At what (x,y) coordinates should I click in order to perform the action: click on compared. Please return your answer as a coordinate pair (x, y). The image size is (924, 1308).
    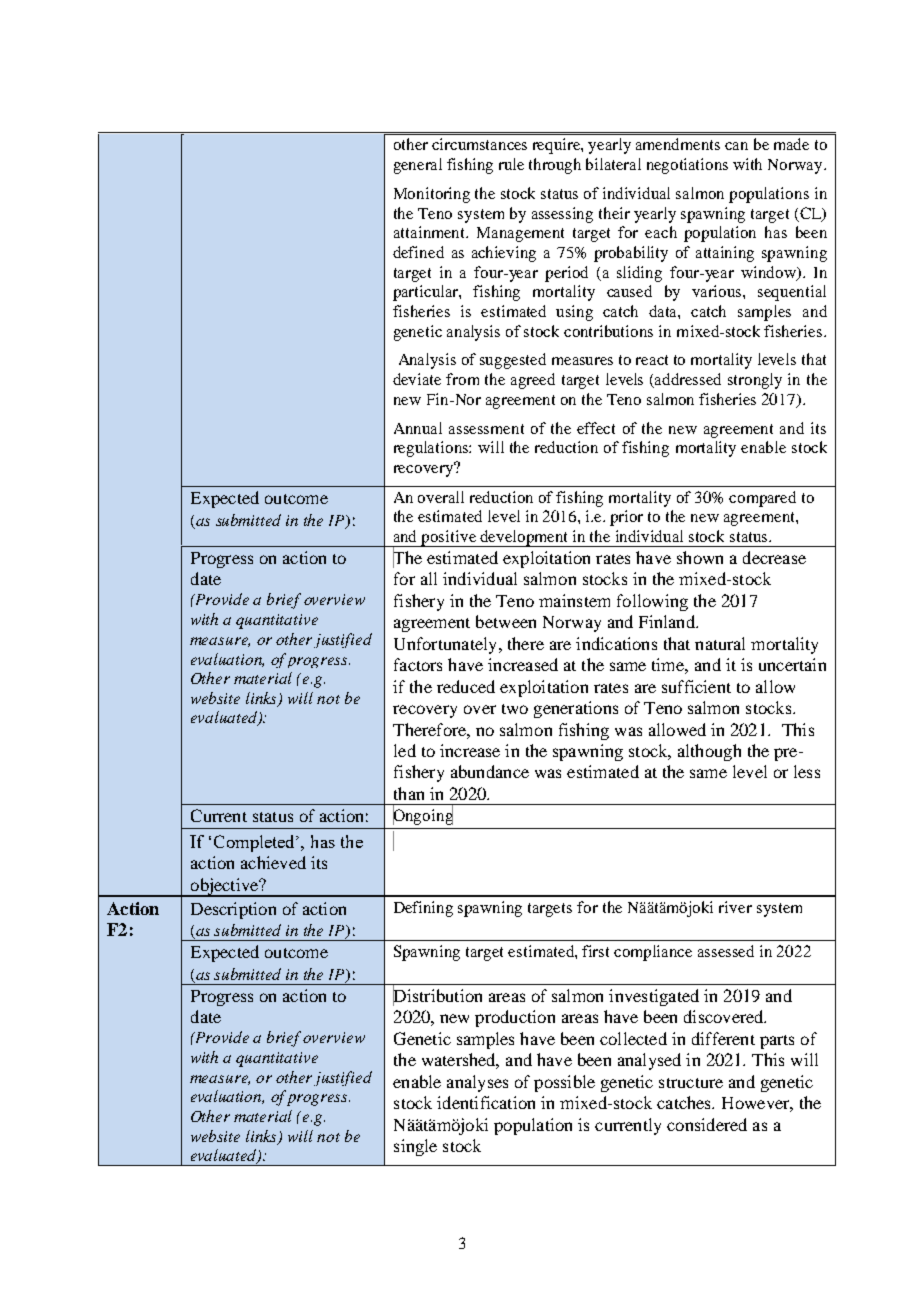
    Looking at the image, I should click on (762, 499).
